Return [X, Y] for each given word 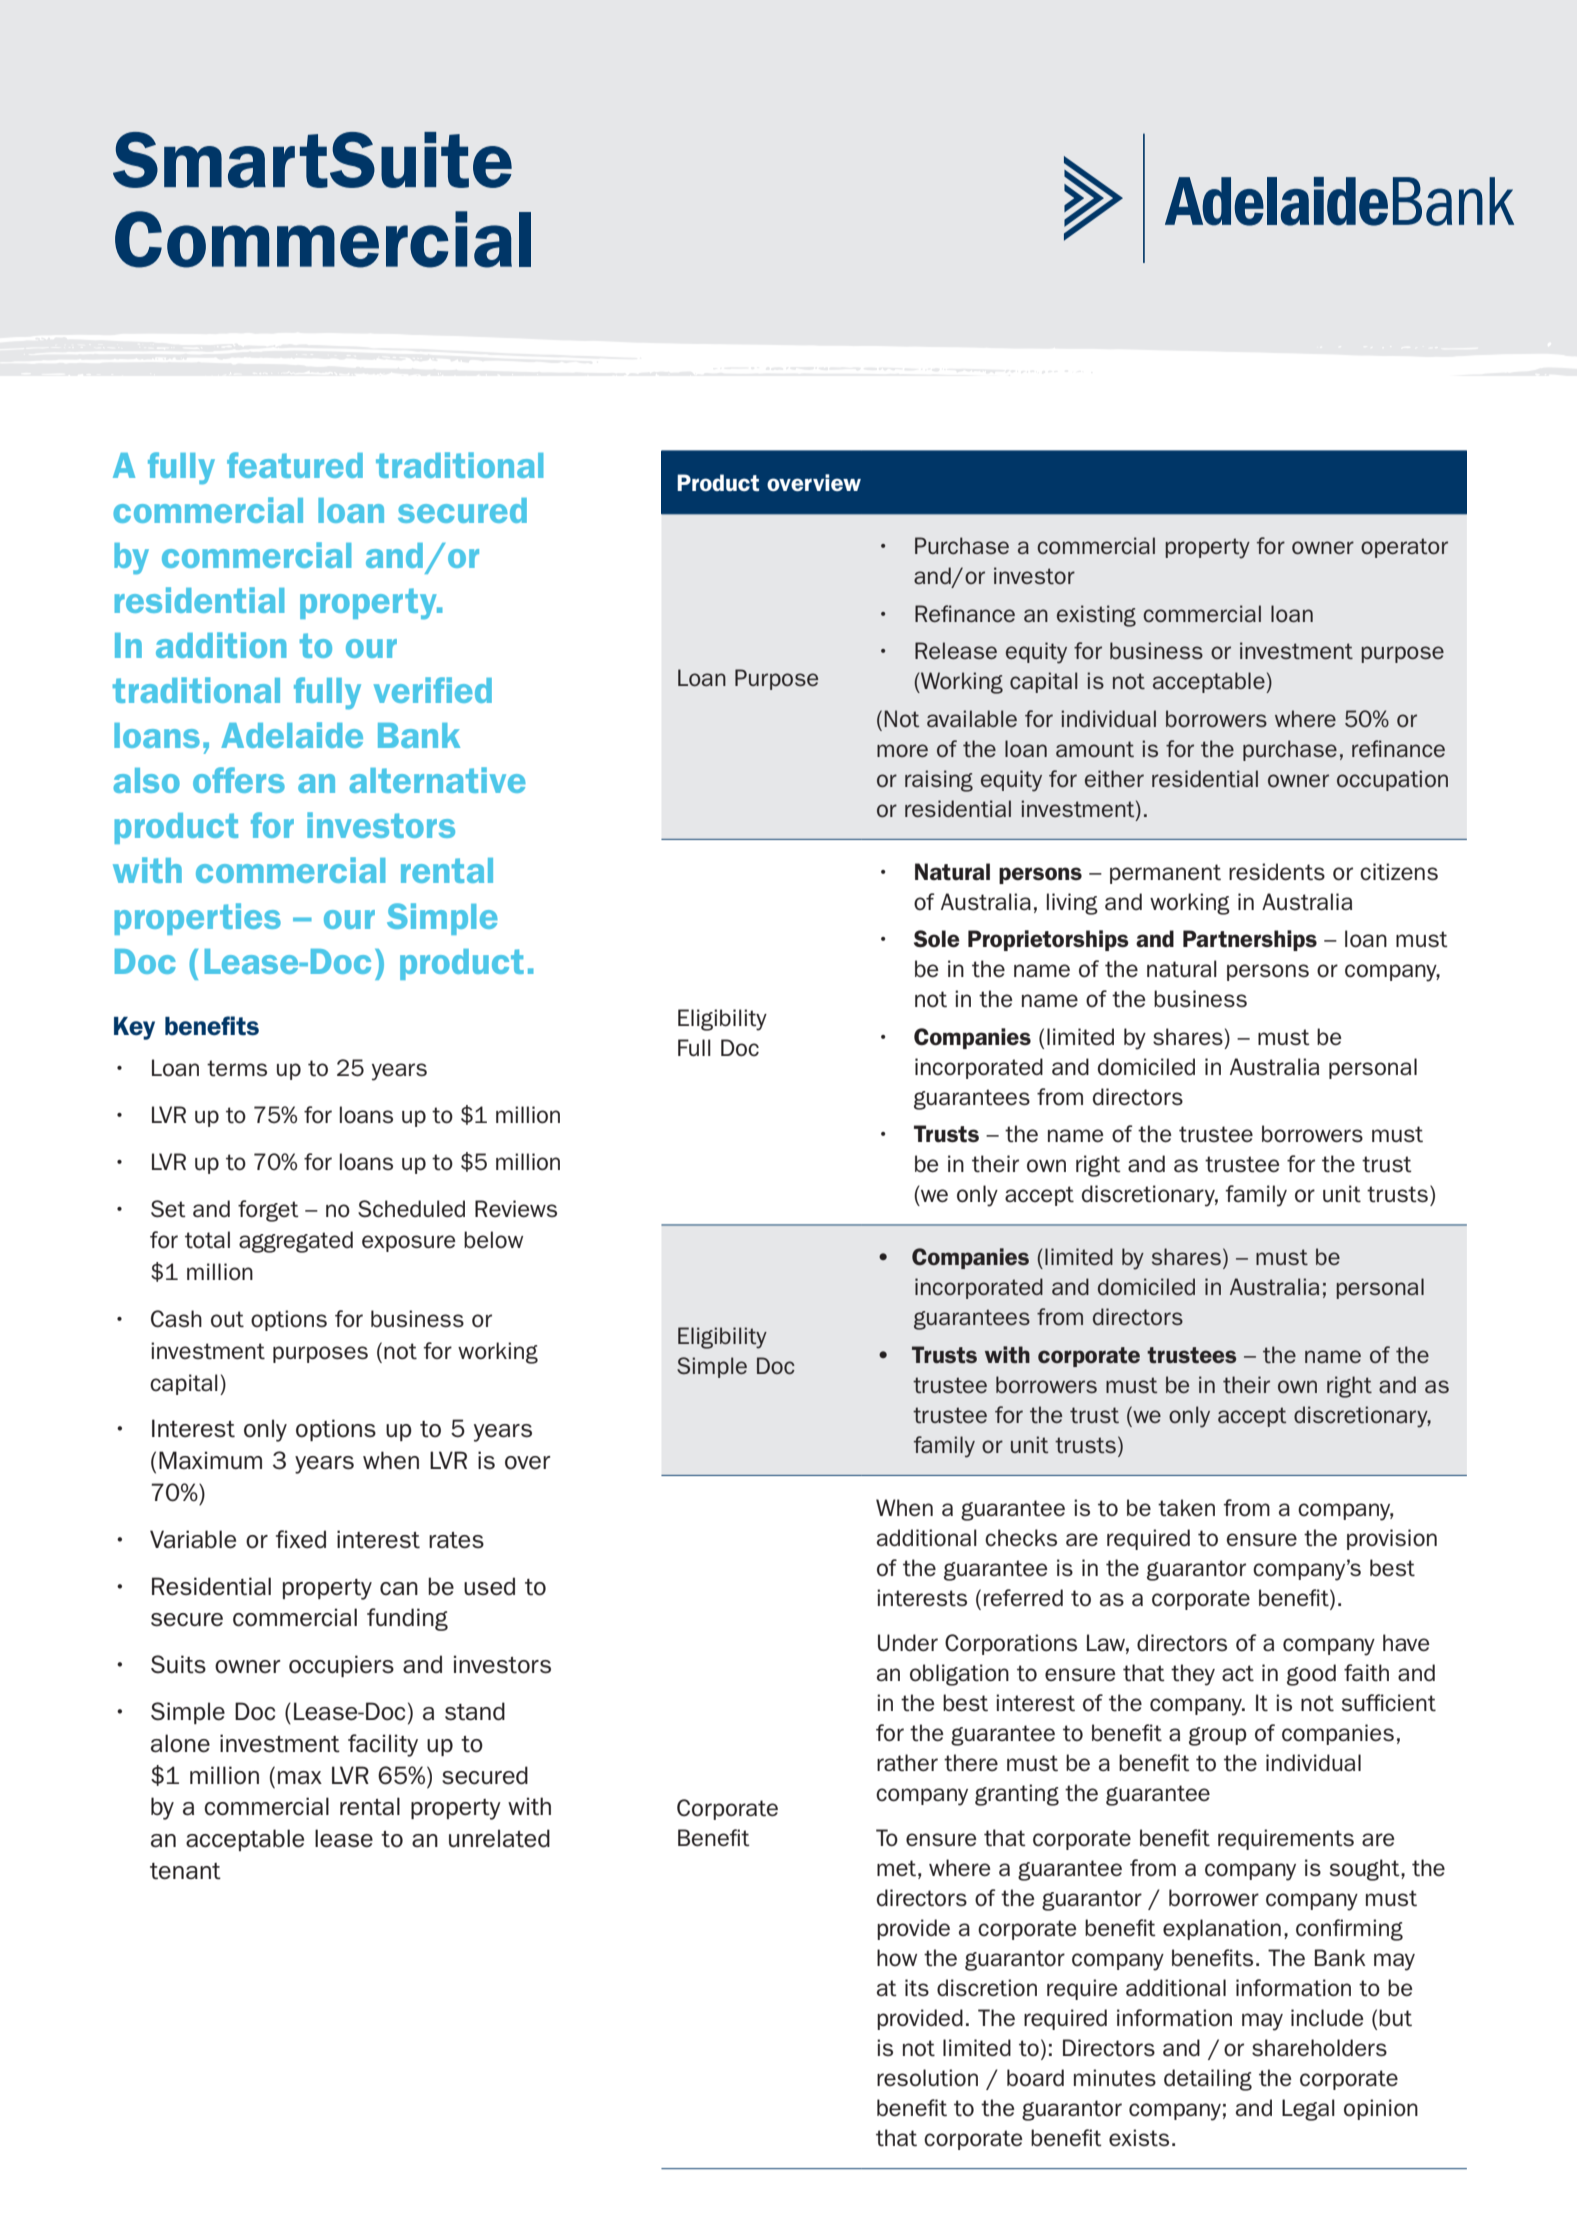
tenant [185, 1871]
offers [239, 780]
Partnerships [1250, 940]
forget [268, 1211]
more [902, 750]
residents [1277, 872]
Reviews [516, 1209]
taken [1186, 1508]
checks [1021, 1538]
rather [907, 1763]
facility [383, 1745]
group [1218, 1736]
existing [1096, 616]
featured [295, 465]
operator [1404, 548]
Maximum [210, 1460]
